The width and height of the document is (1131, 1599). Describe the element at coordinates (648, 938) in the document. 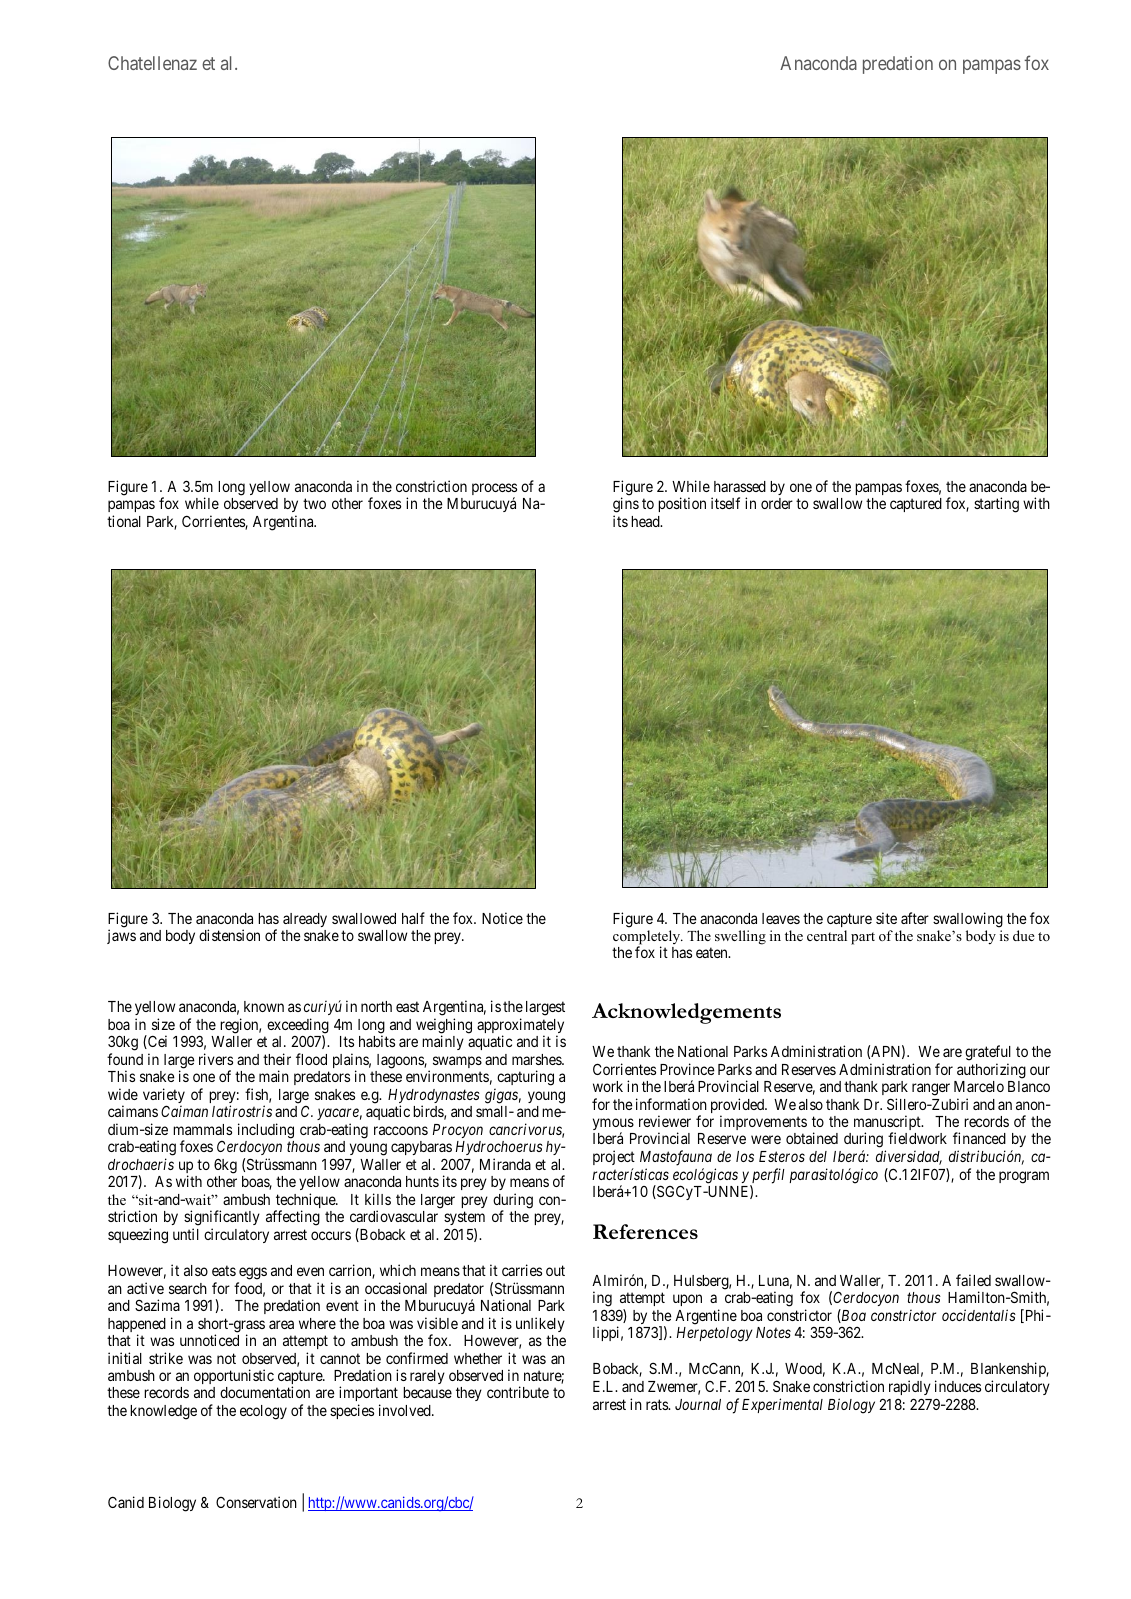

I see `completely` at that location.
